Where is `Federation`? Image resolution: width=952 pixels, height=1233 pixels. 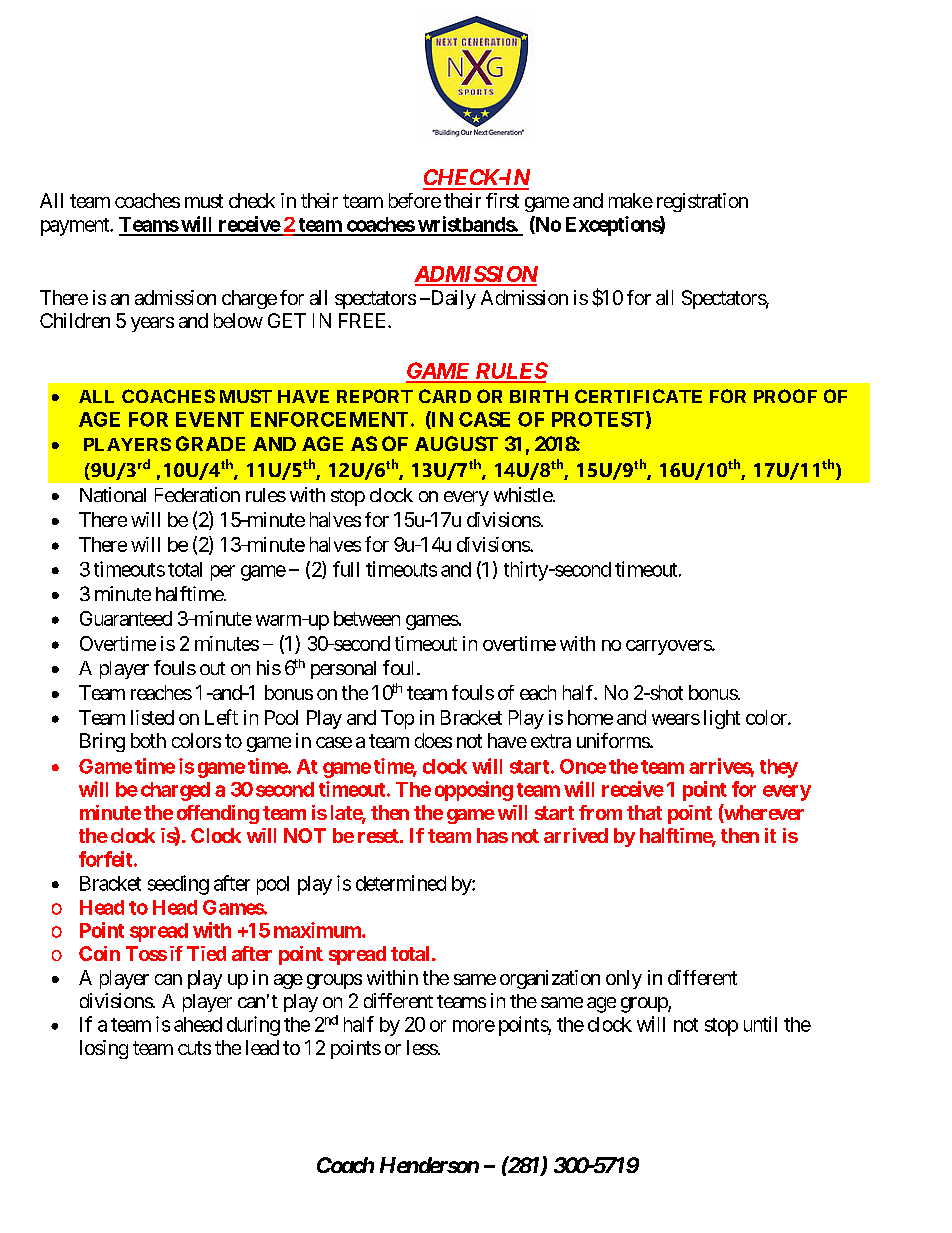 Federation is located at coordinates (197, 494).
